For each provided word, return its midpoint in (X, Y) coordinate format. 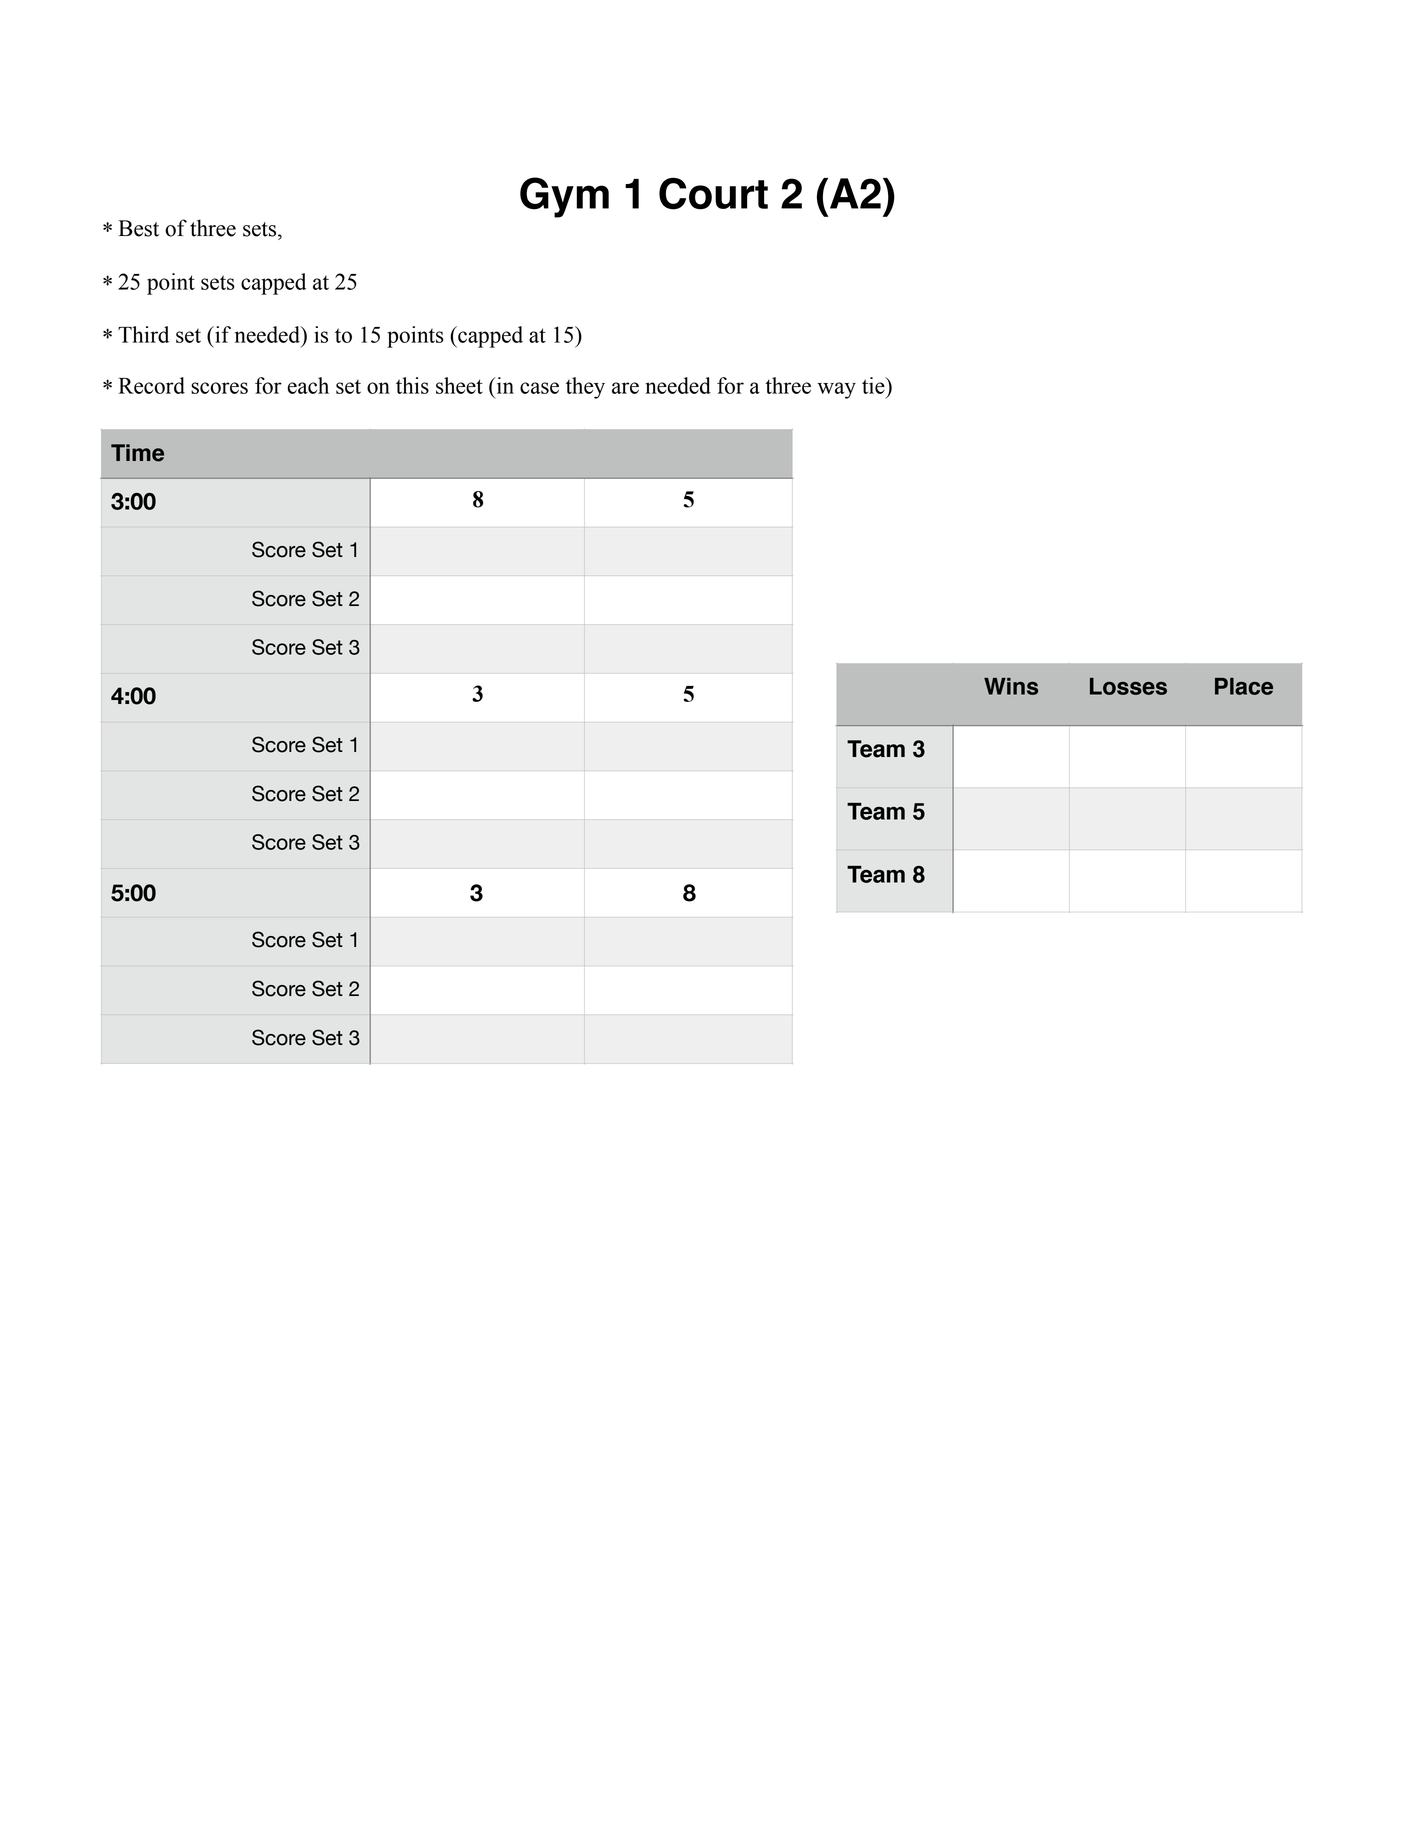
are (625, 388)
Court (713, 193)
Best (138, 228)
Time (137, 453)
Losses (1128, 686)
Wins (1011, 686)
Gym (564, 197)
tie (874, 385)
